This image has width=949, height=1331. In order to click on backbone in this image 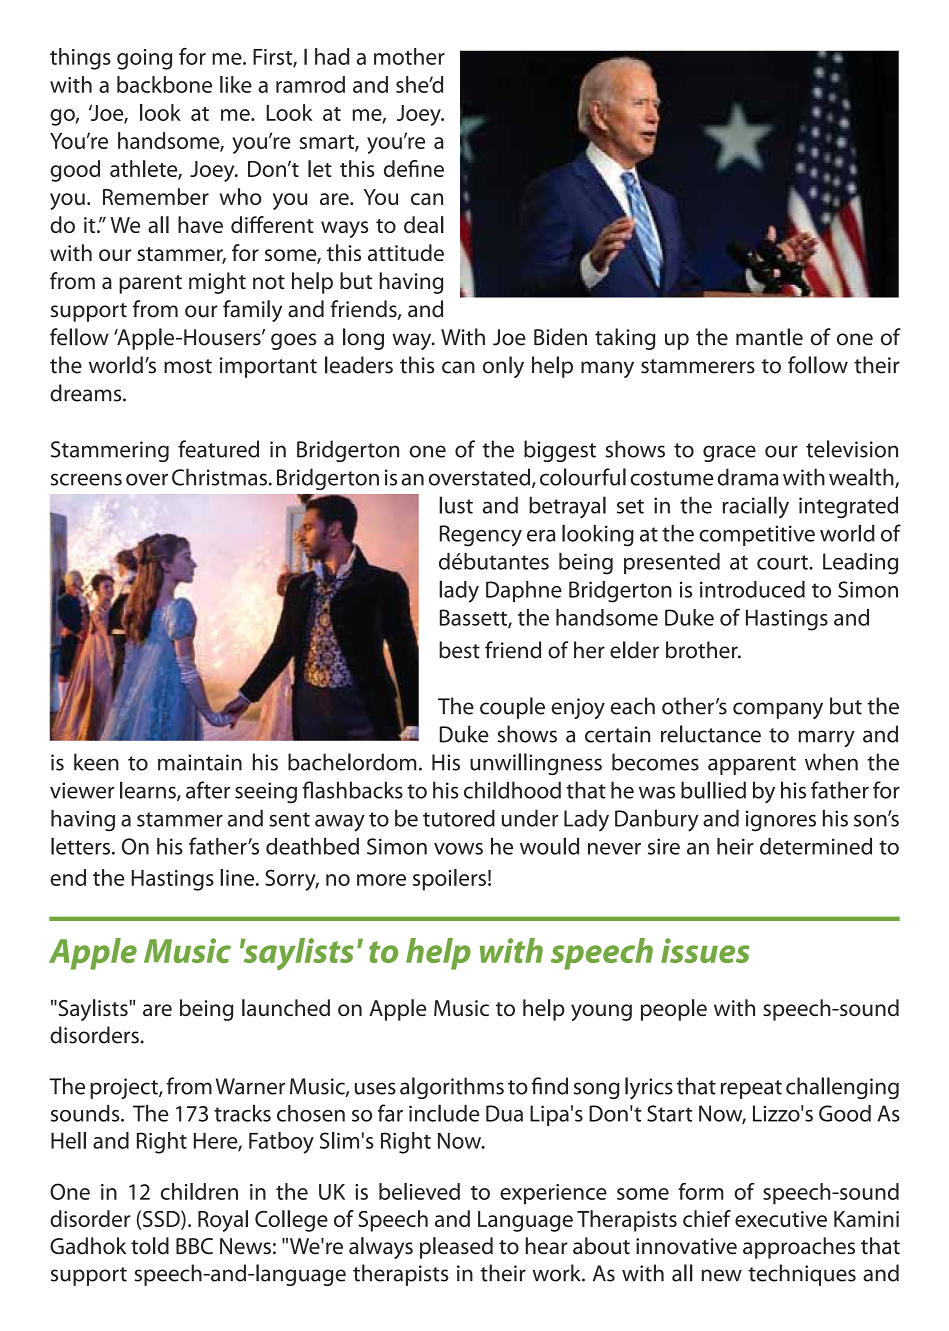, I will do `click(164, 84)`.
